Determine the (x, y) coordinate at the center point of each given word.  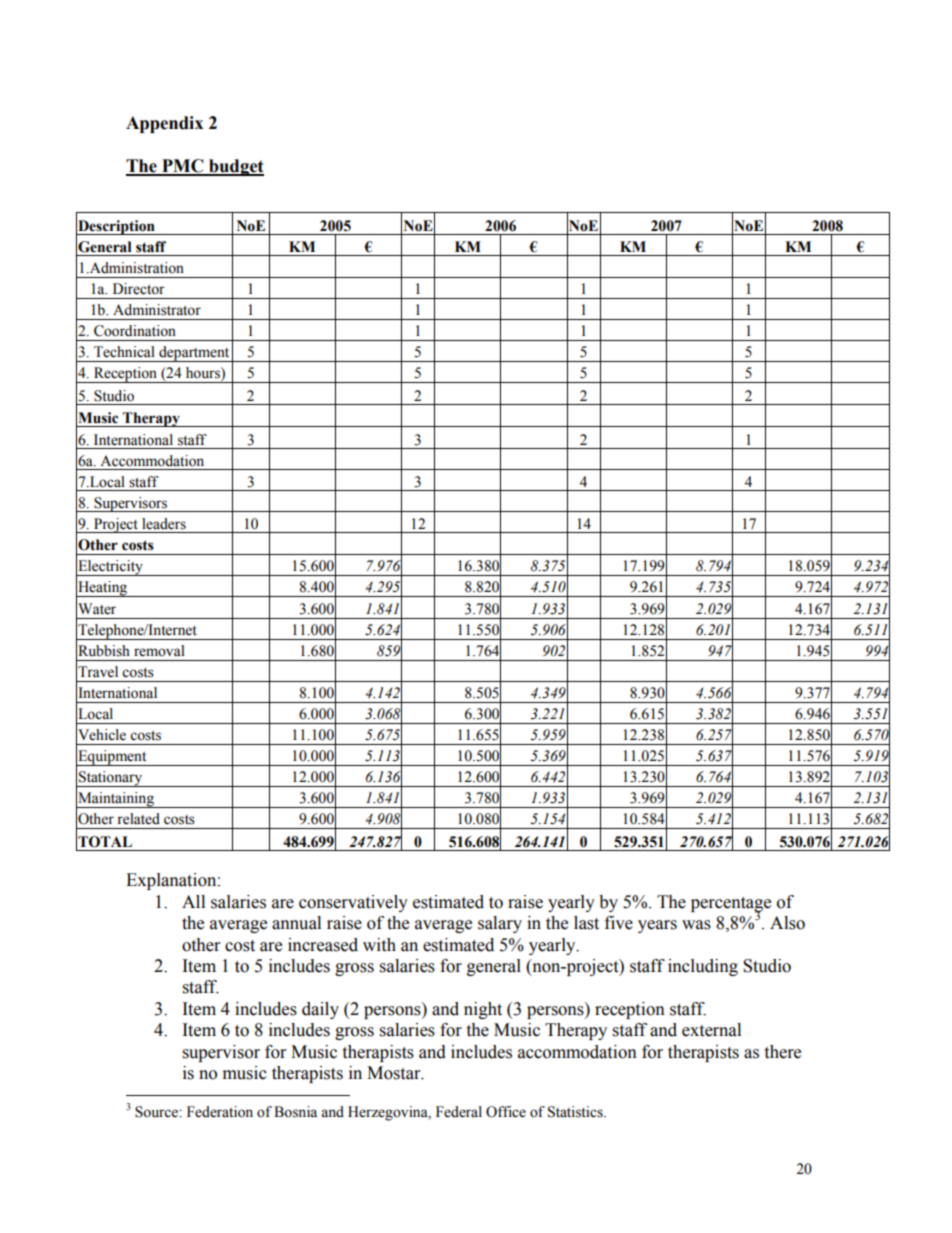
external (711, 1030)
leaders (164, 524)
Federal (459, 1112)
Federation (220, 1112)
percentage (731, 905)
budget (235, 167)
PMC (183, 167)
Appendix (164, 124)
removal (159, 651)
